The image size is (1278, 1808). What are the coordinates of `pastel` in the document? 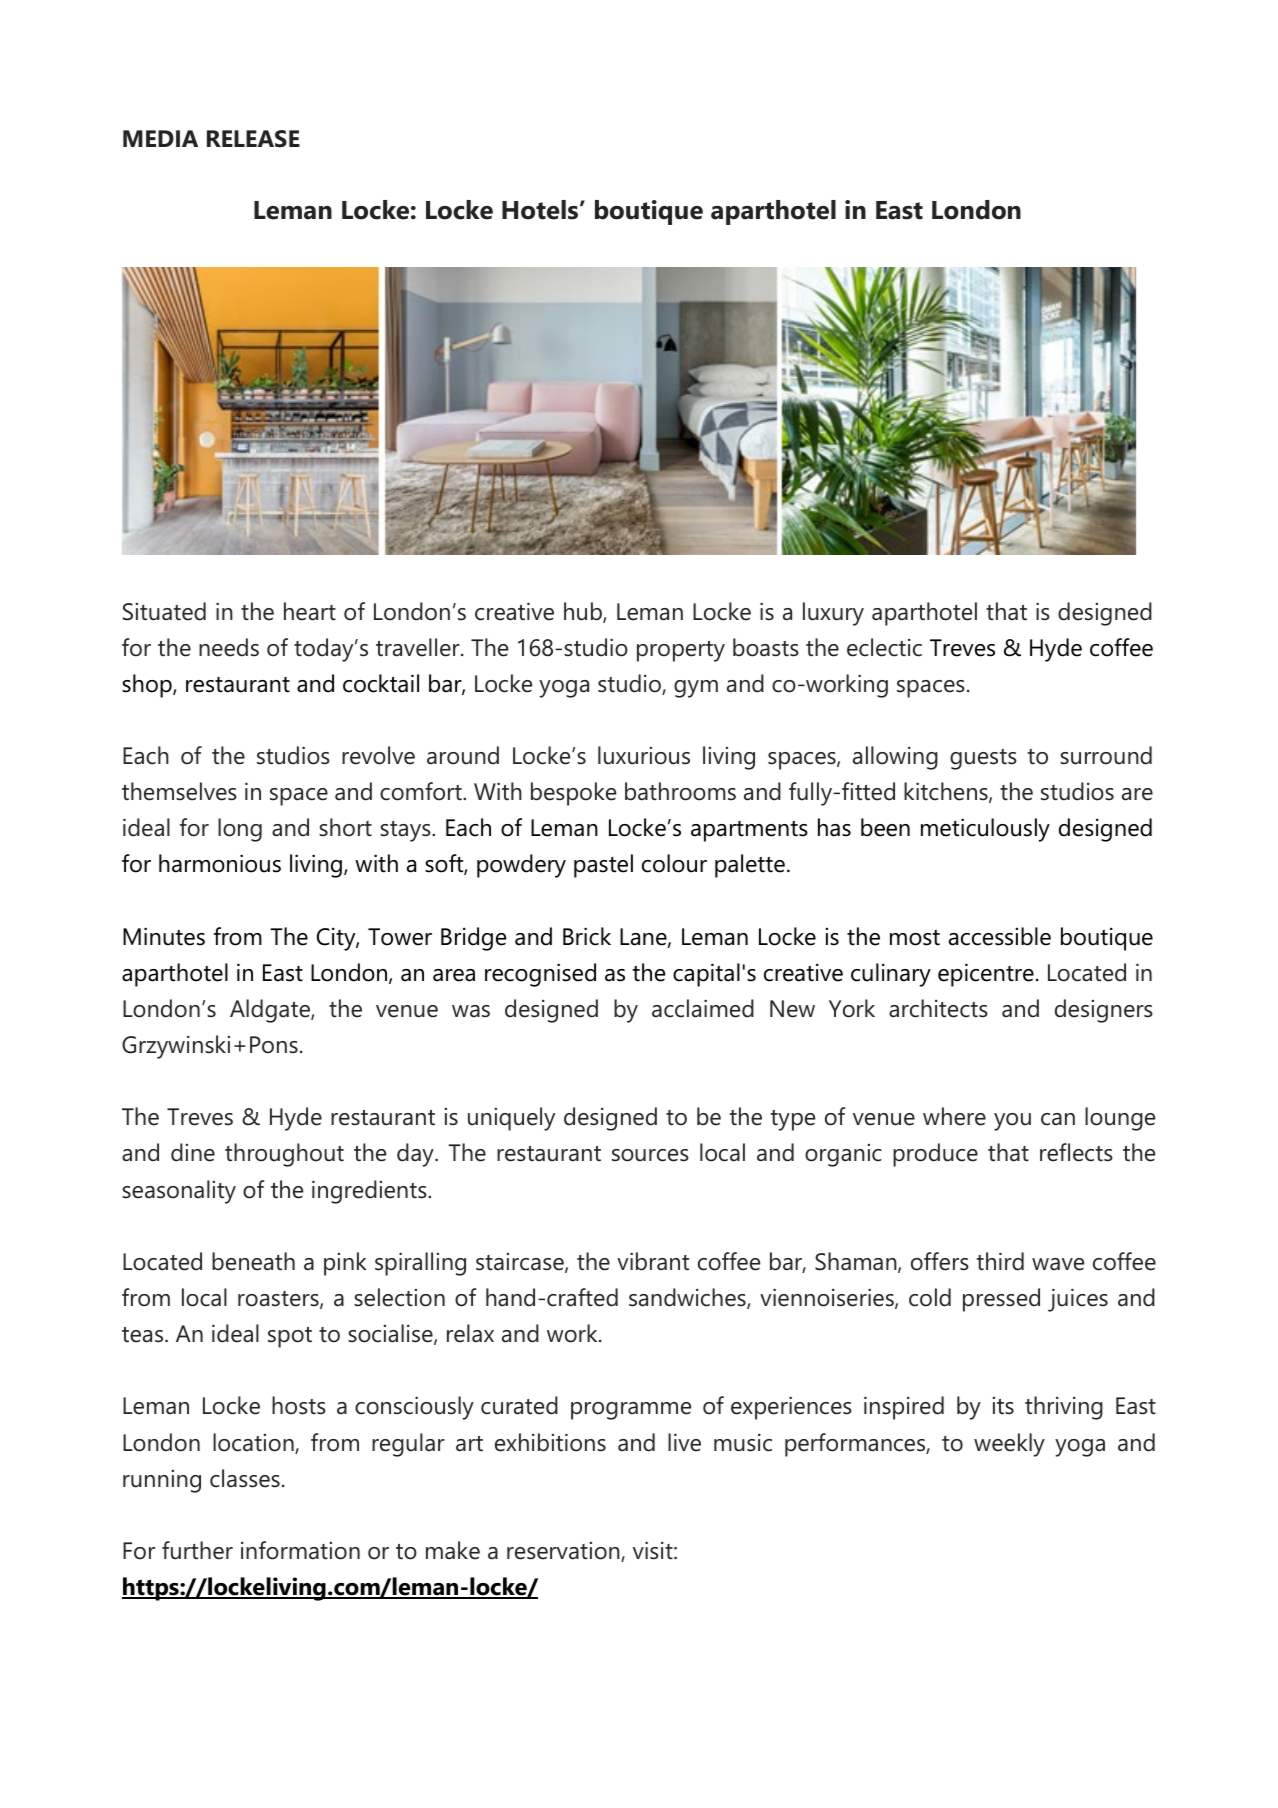 It's located at (603, 866).
